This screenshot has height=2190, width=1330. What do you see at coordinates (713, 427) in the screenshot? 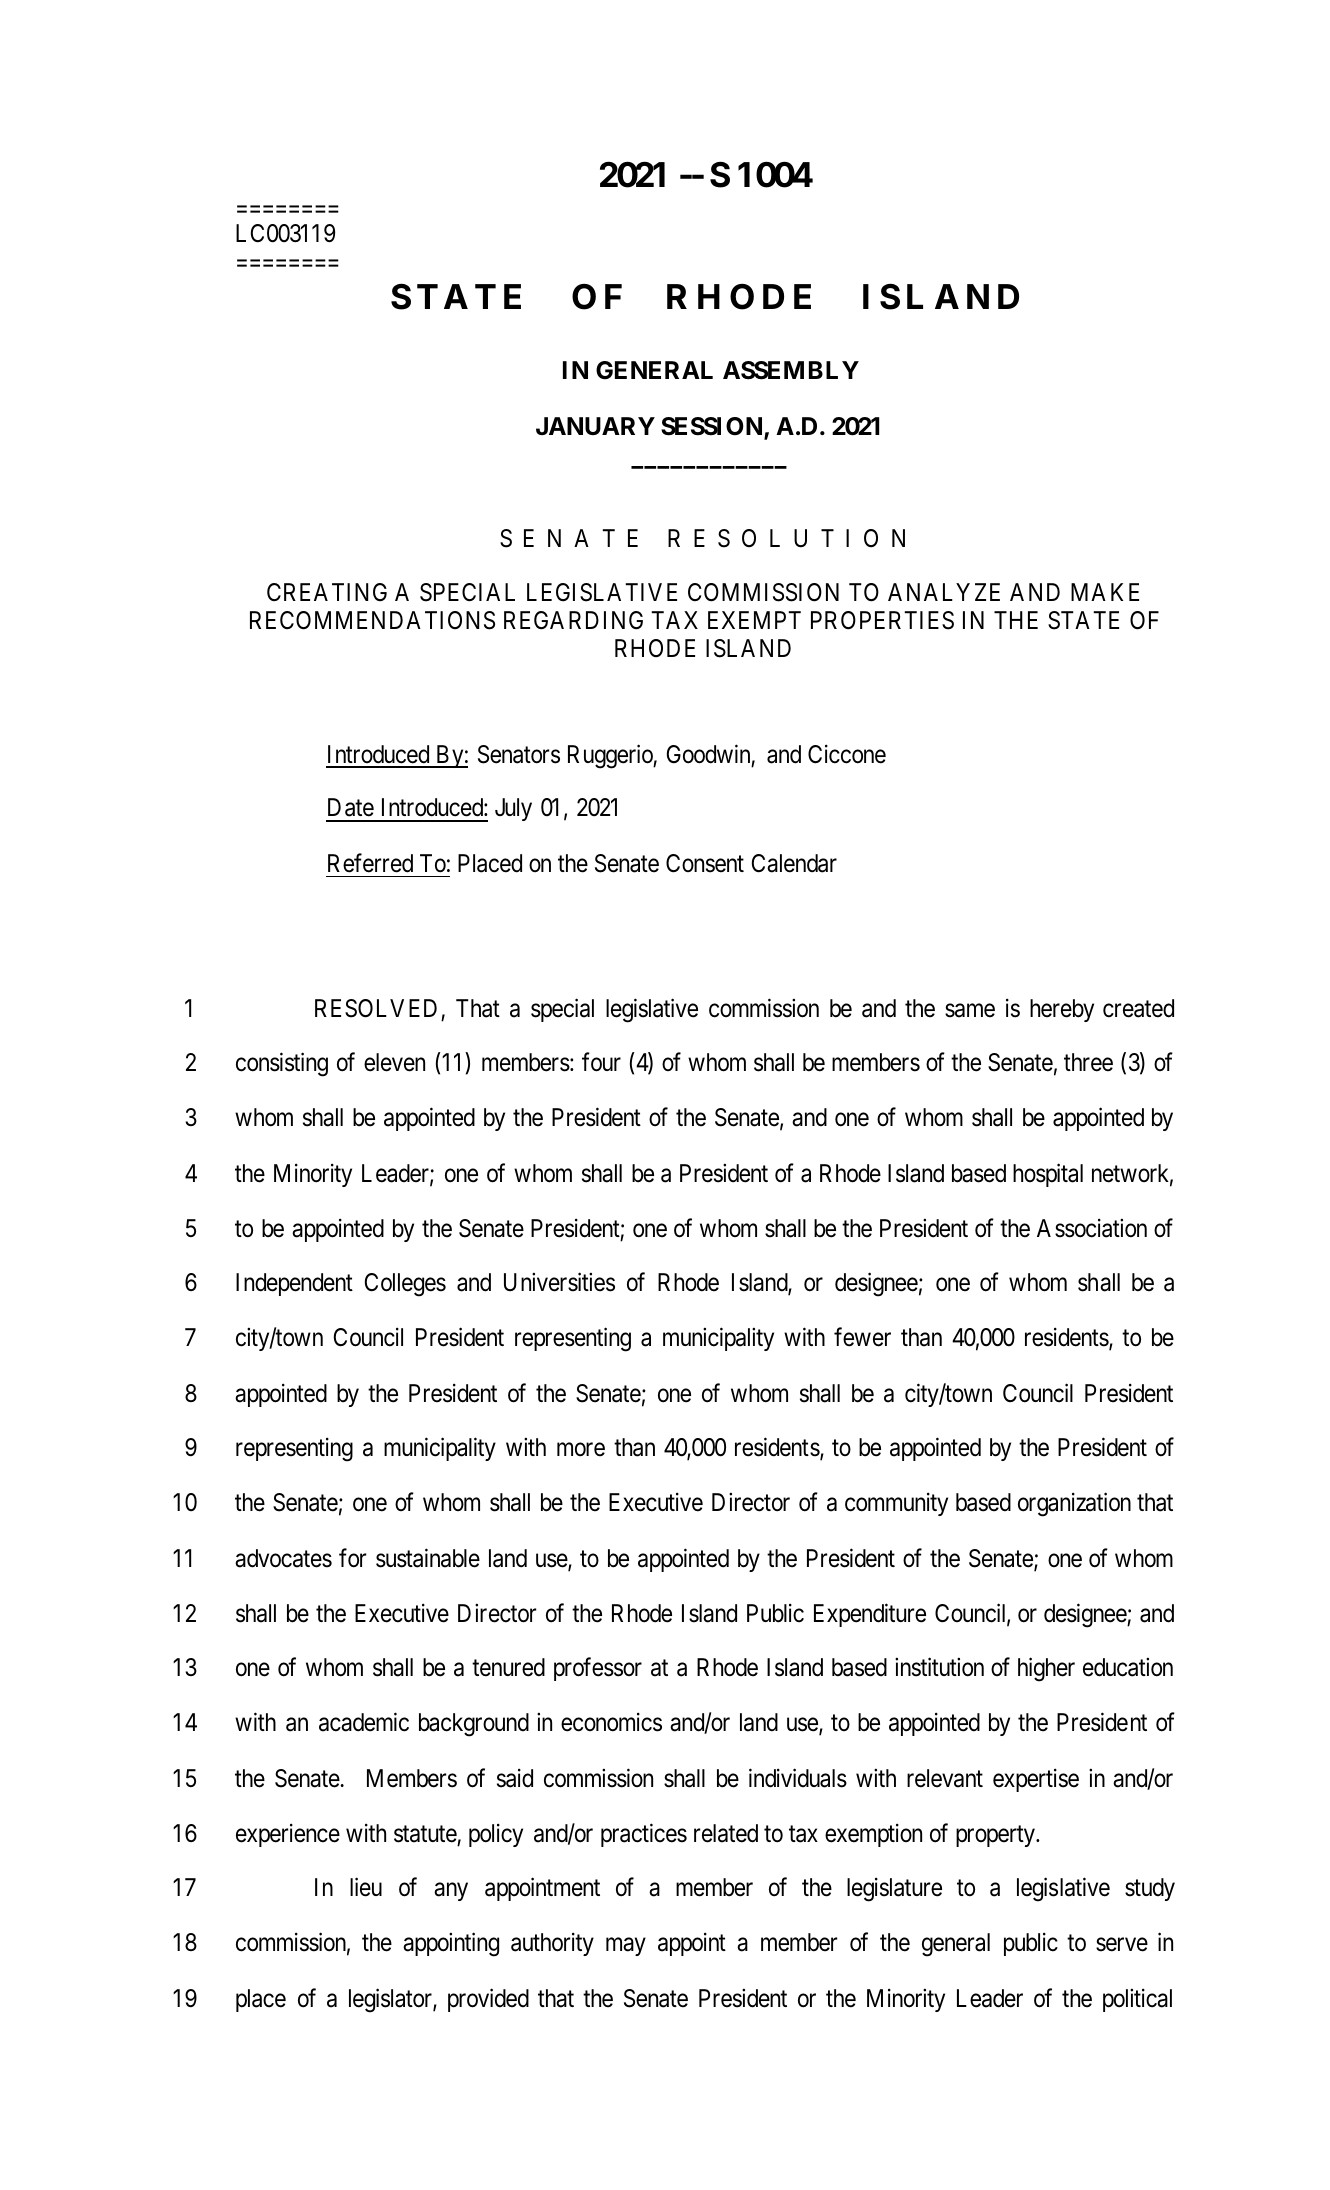
I see `SESSION` at bounding box center [713, 427].
